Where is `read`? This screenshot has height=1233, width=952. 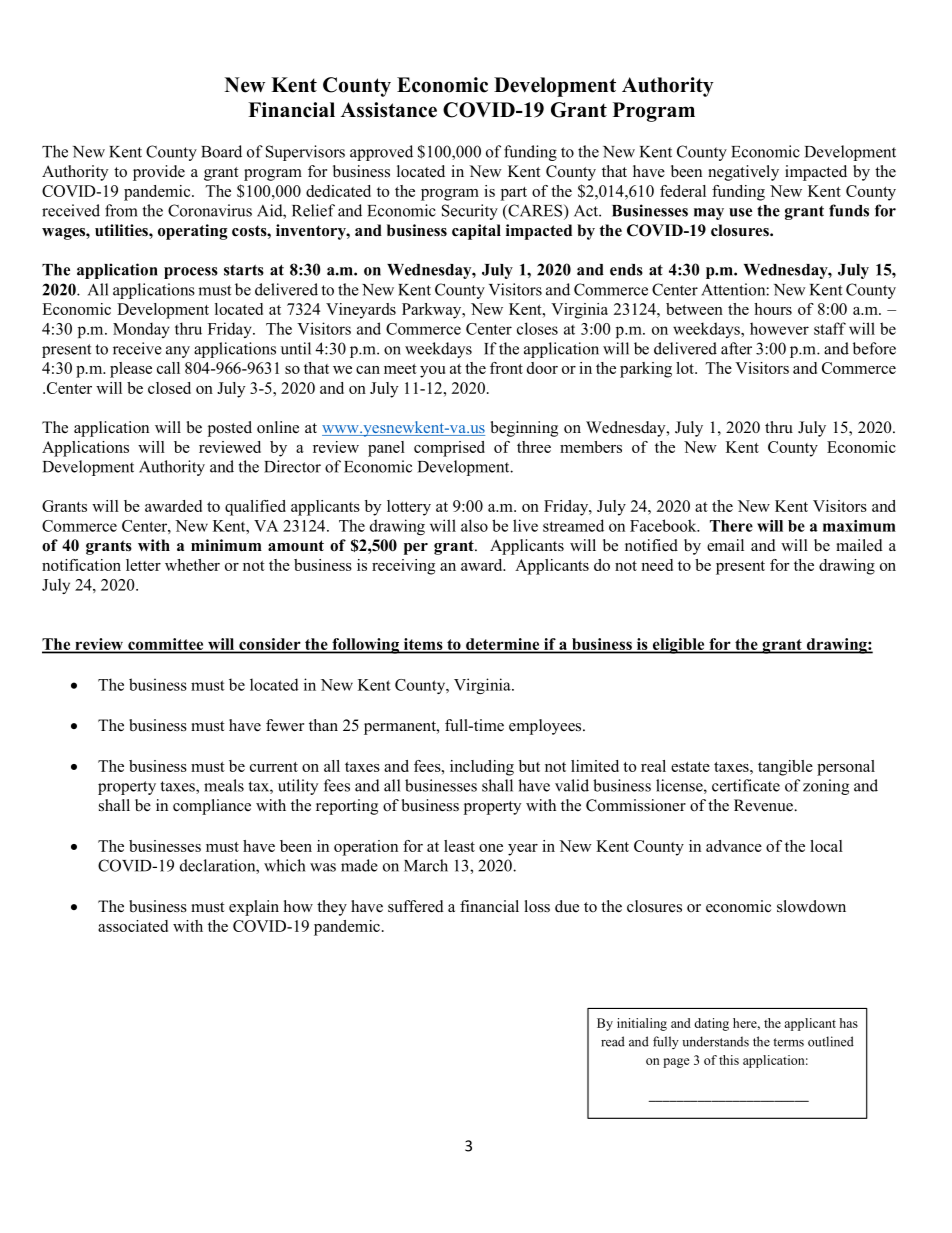 read is located at coordinates (613, 1041).
